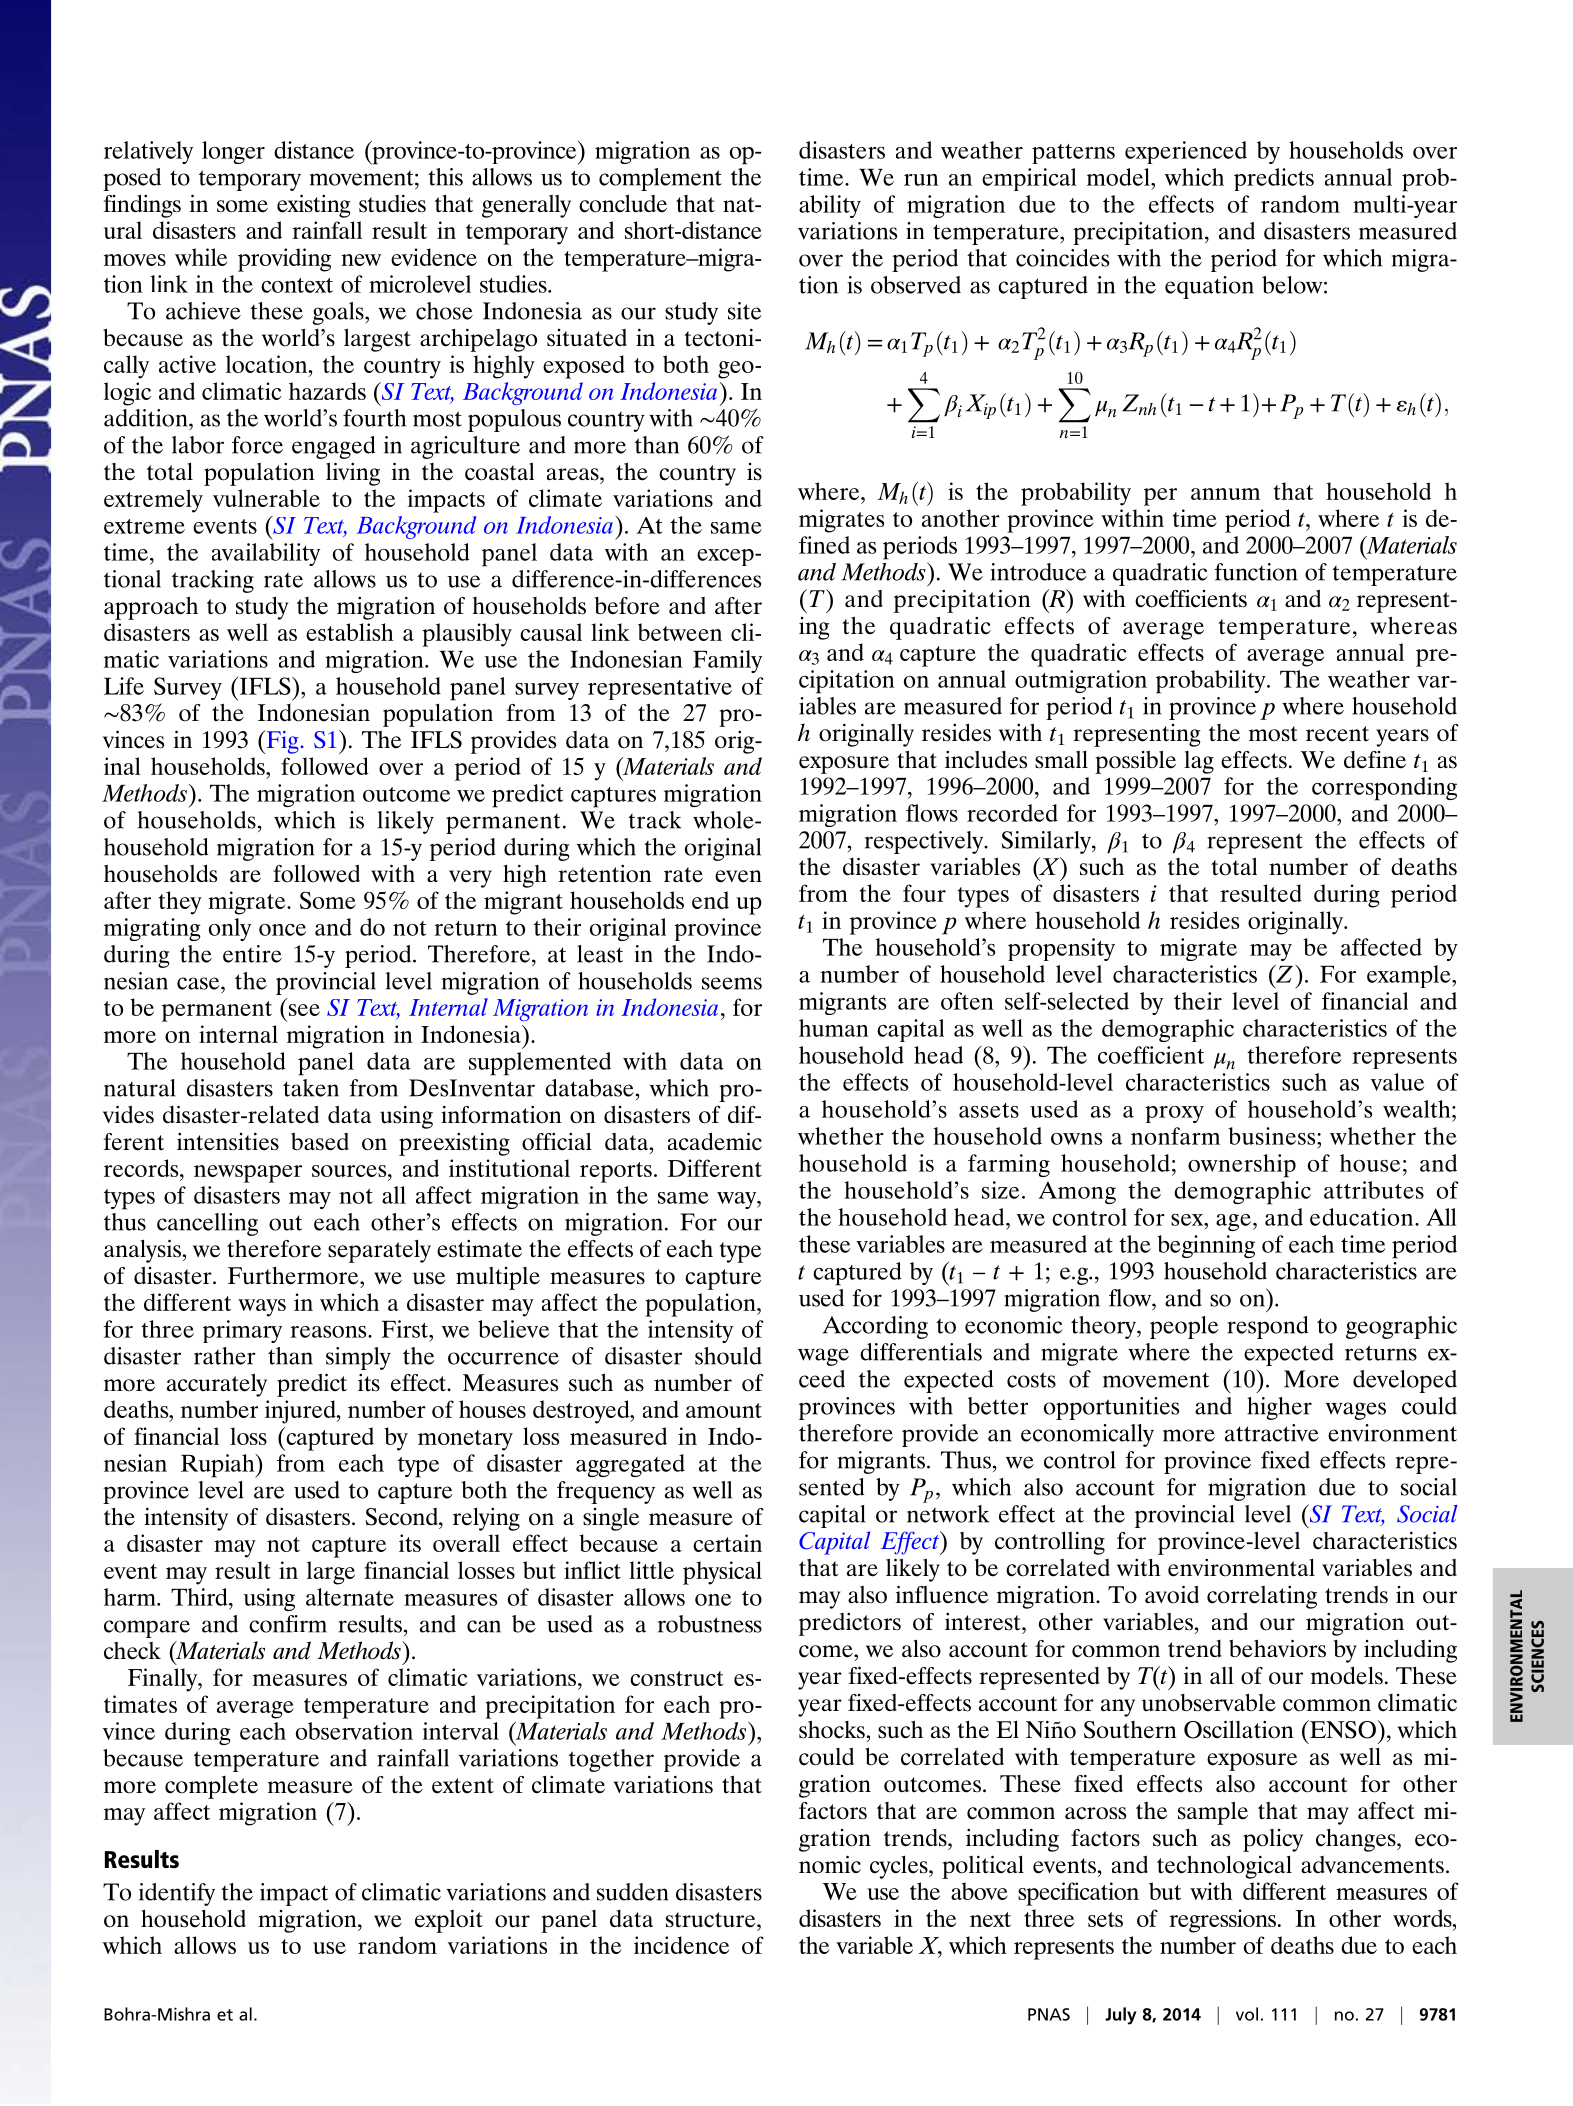  What do you see at coordinates (284, 260) in the page?
I see `providing` at bounding box center [284, 260].
